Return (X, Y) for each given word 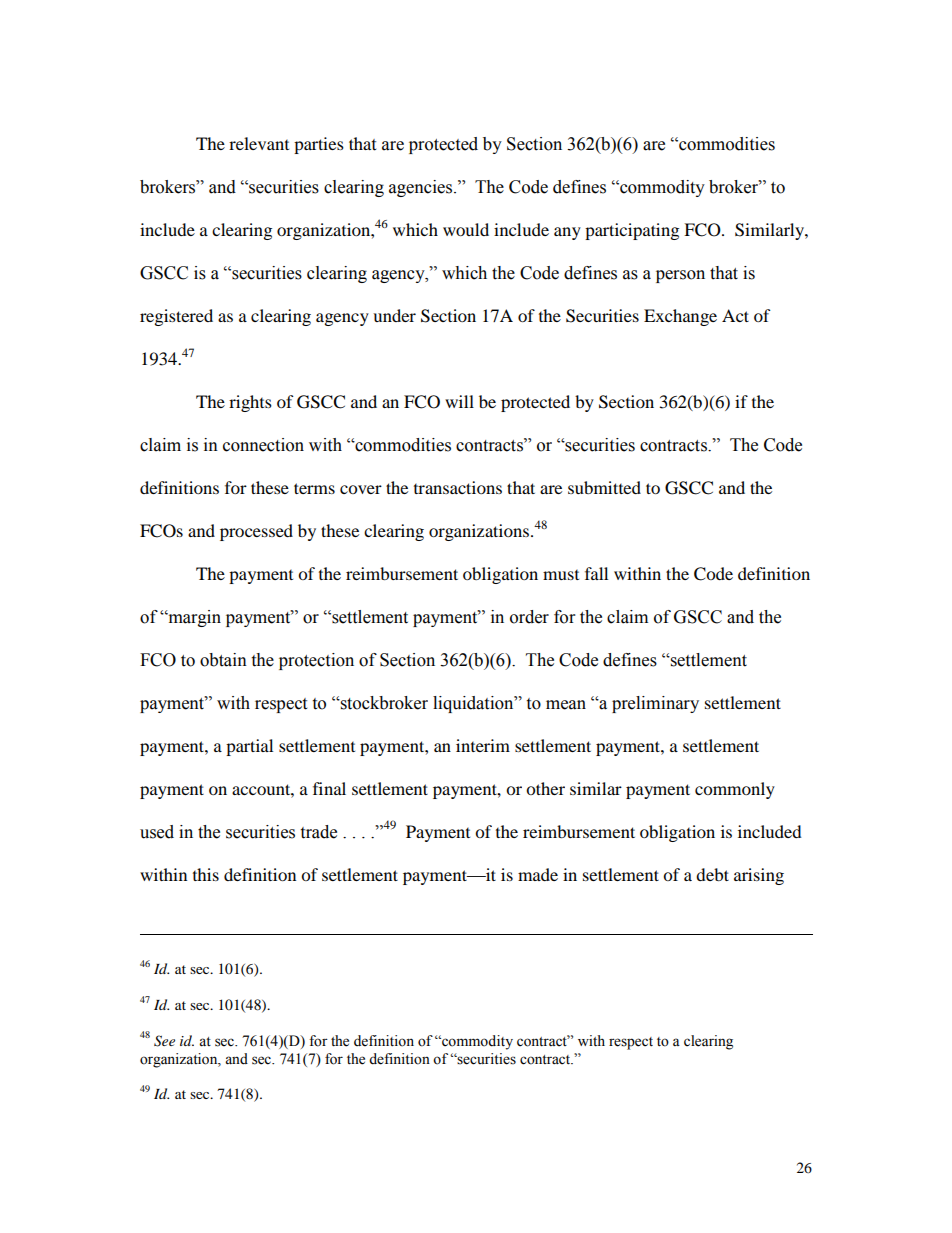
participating (632, 231)
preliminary (655, 704)
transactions (458, 487)
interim (483, 745)
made (538, 874)
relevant (259, 143)
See (164, 1041)
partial (249, 747)
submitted (604, 487)
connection (263, 445)
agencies (422, 188)
